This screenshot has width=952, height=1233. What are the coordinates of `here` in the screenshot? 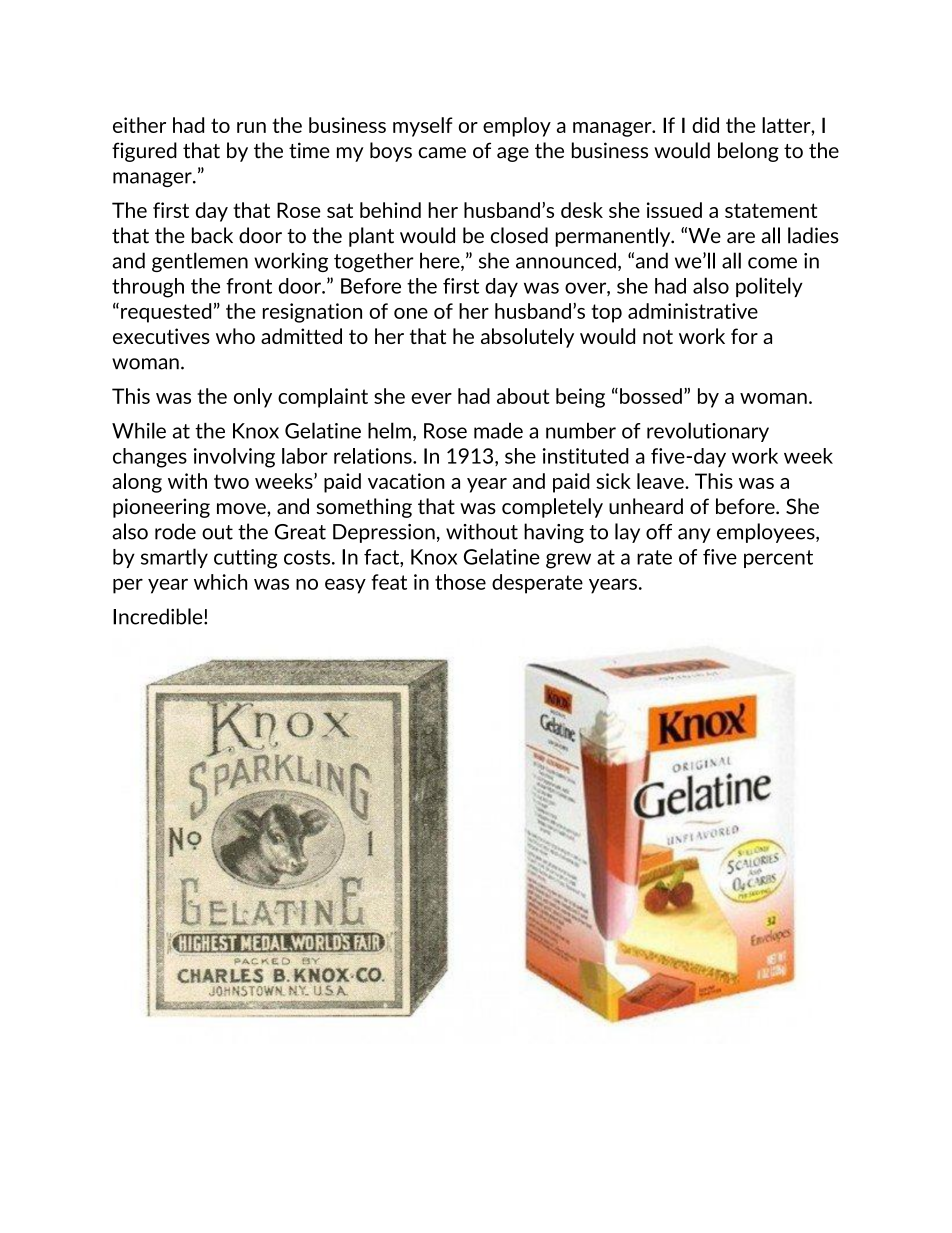 It's located at (441, 261).
